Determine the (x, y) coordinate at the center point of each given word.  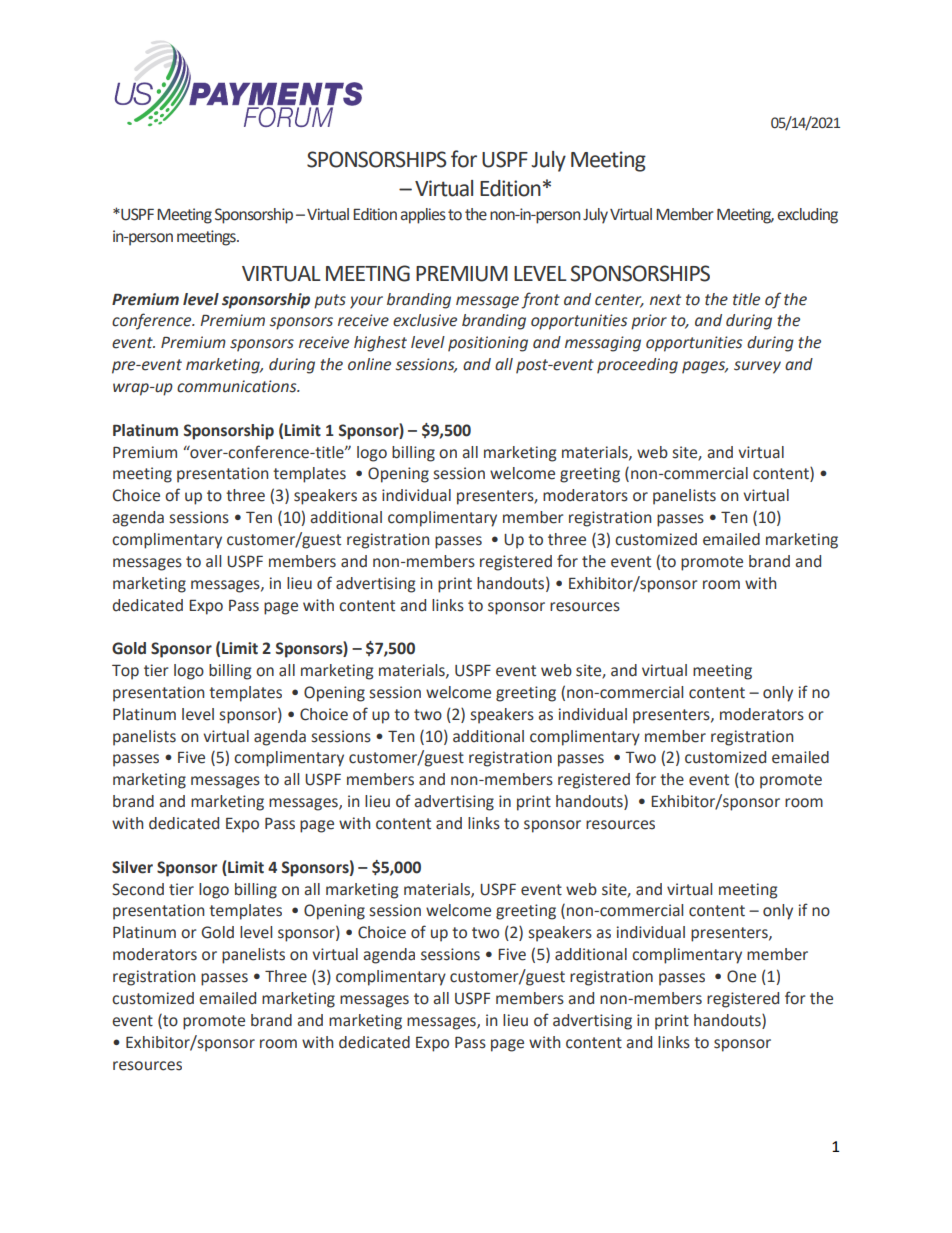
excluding (807, 216)
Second (138, 889)
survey (757, 367)
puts (330, 301)
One (741, 976)
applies (423, 216)
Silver (132, 867)
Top (125, 672)
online (369, 364)
